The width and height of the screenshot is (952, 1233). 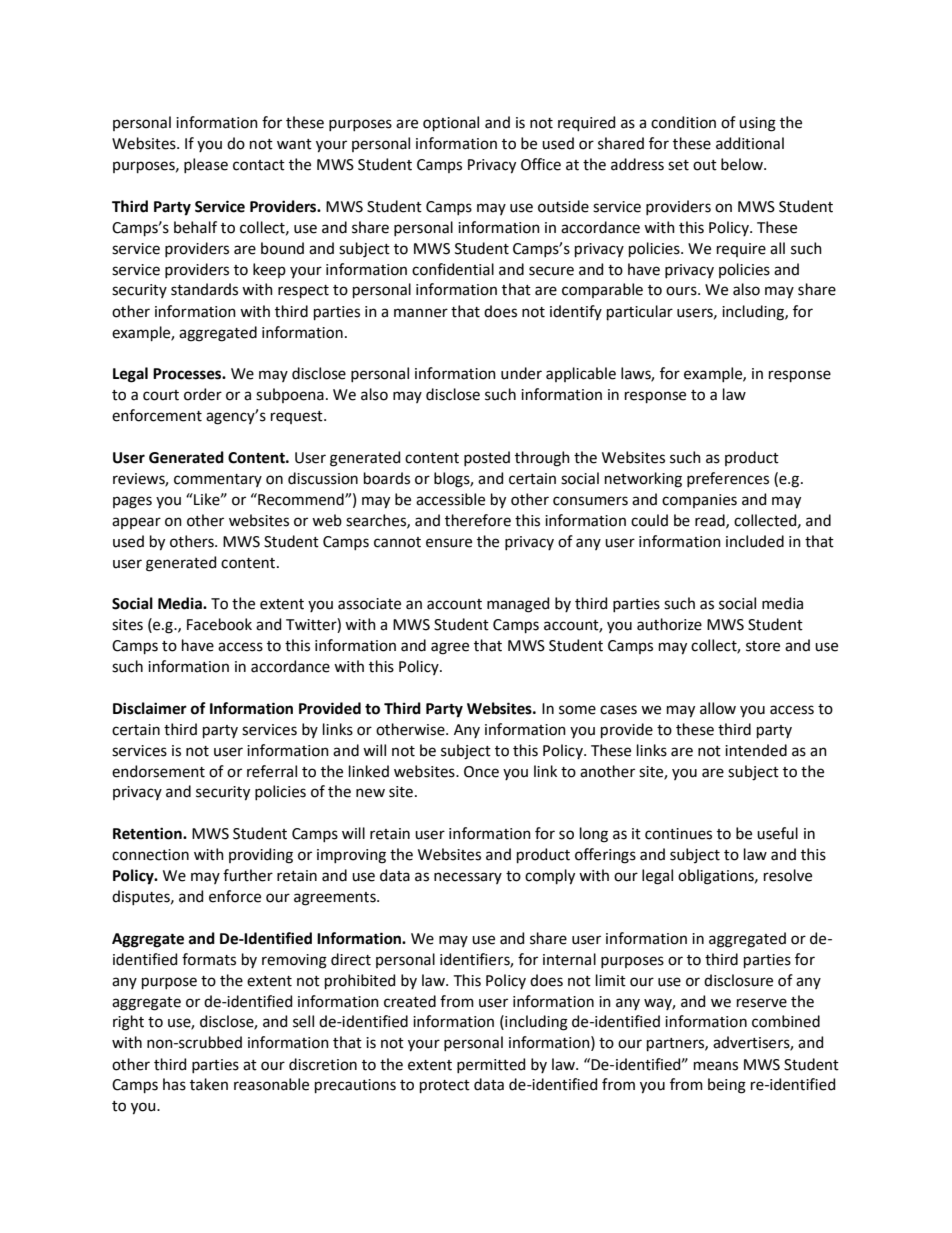 What do you see at coordinates (219, 624) in the screenshot?
I see `Facebook` at bounding box center [219, 624].
